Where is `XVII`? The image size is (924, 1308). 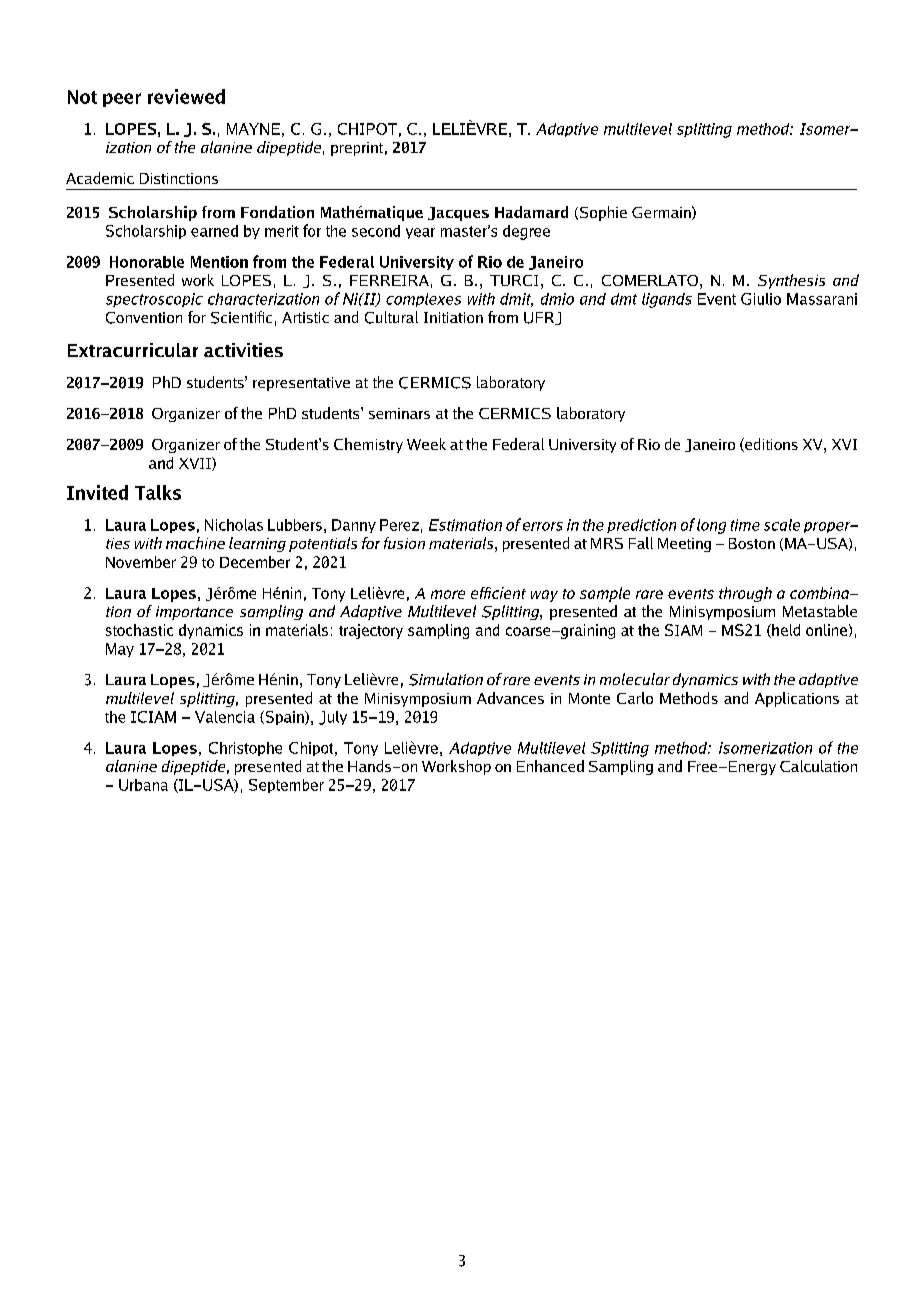
XVII is located at coordinates (196, 464).
